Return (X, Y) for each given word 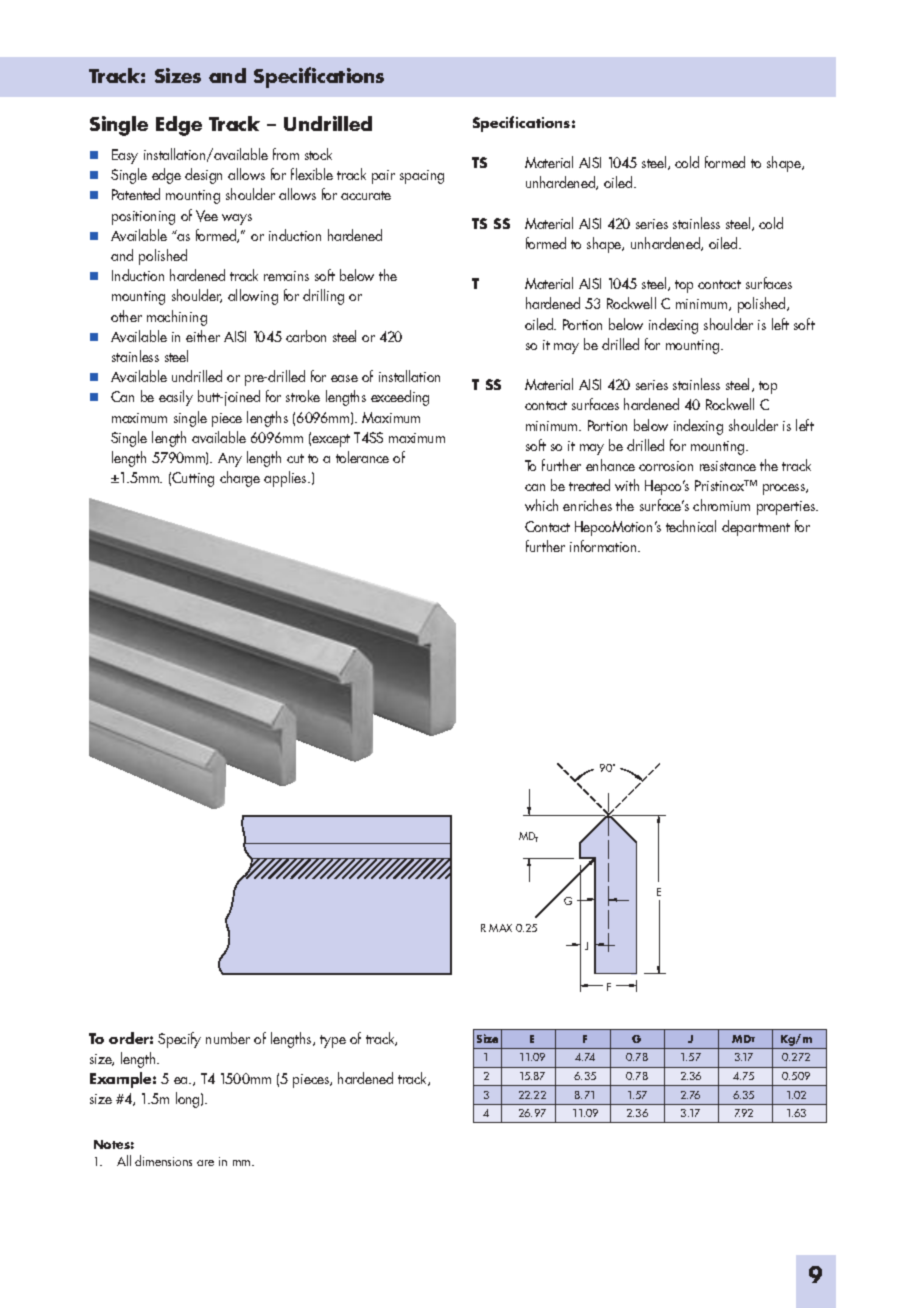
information (604, 546)
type (333, 1041)
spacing (422, 177)
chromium (721, 505)
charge (240, 479)
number (228, 1038)
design (203, 176)
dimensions (163, 1160)
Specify (179, 1040)
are (205, 1163)
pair (383, 177)
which (541, 505)
